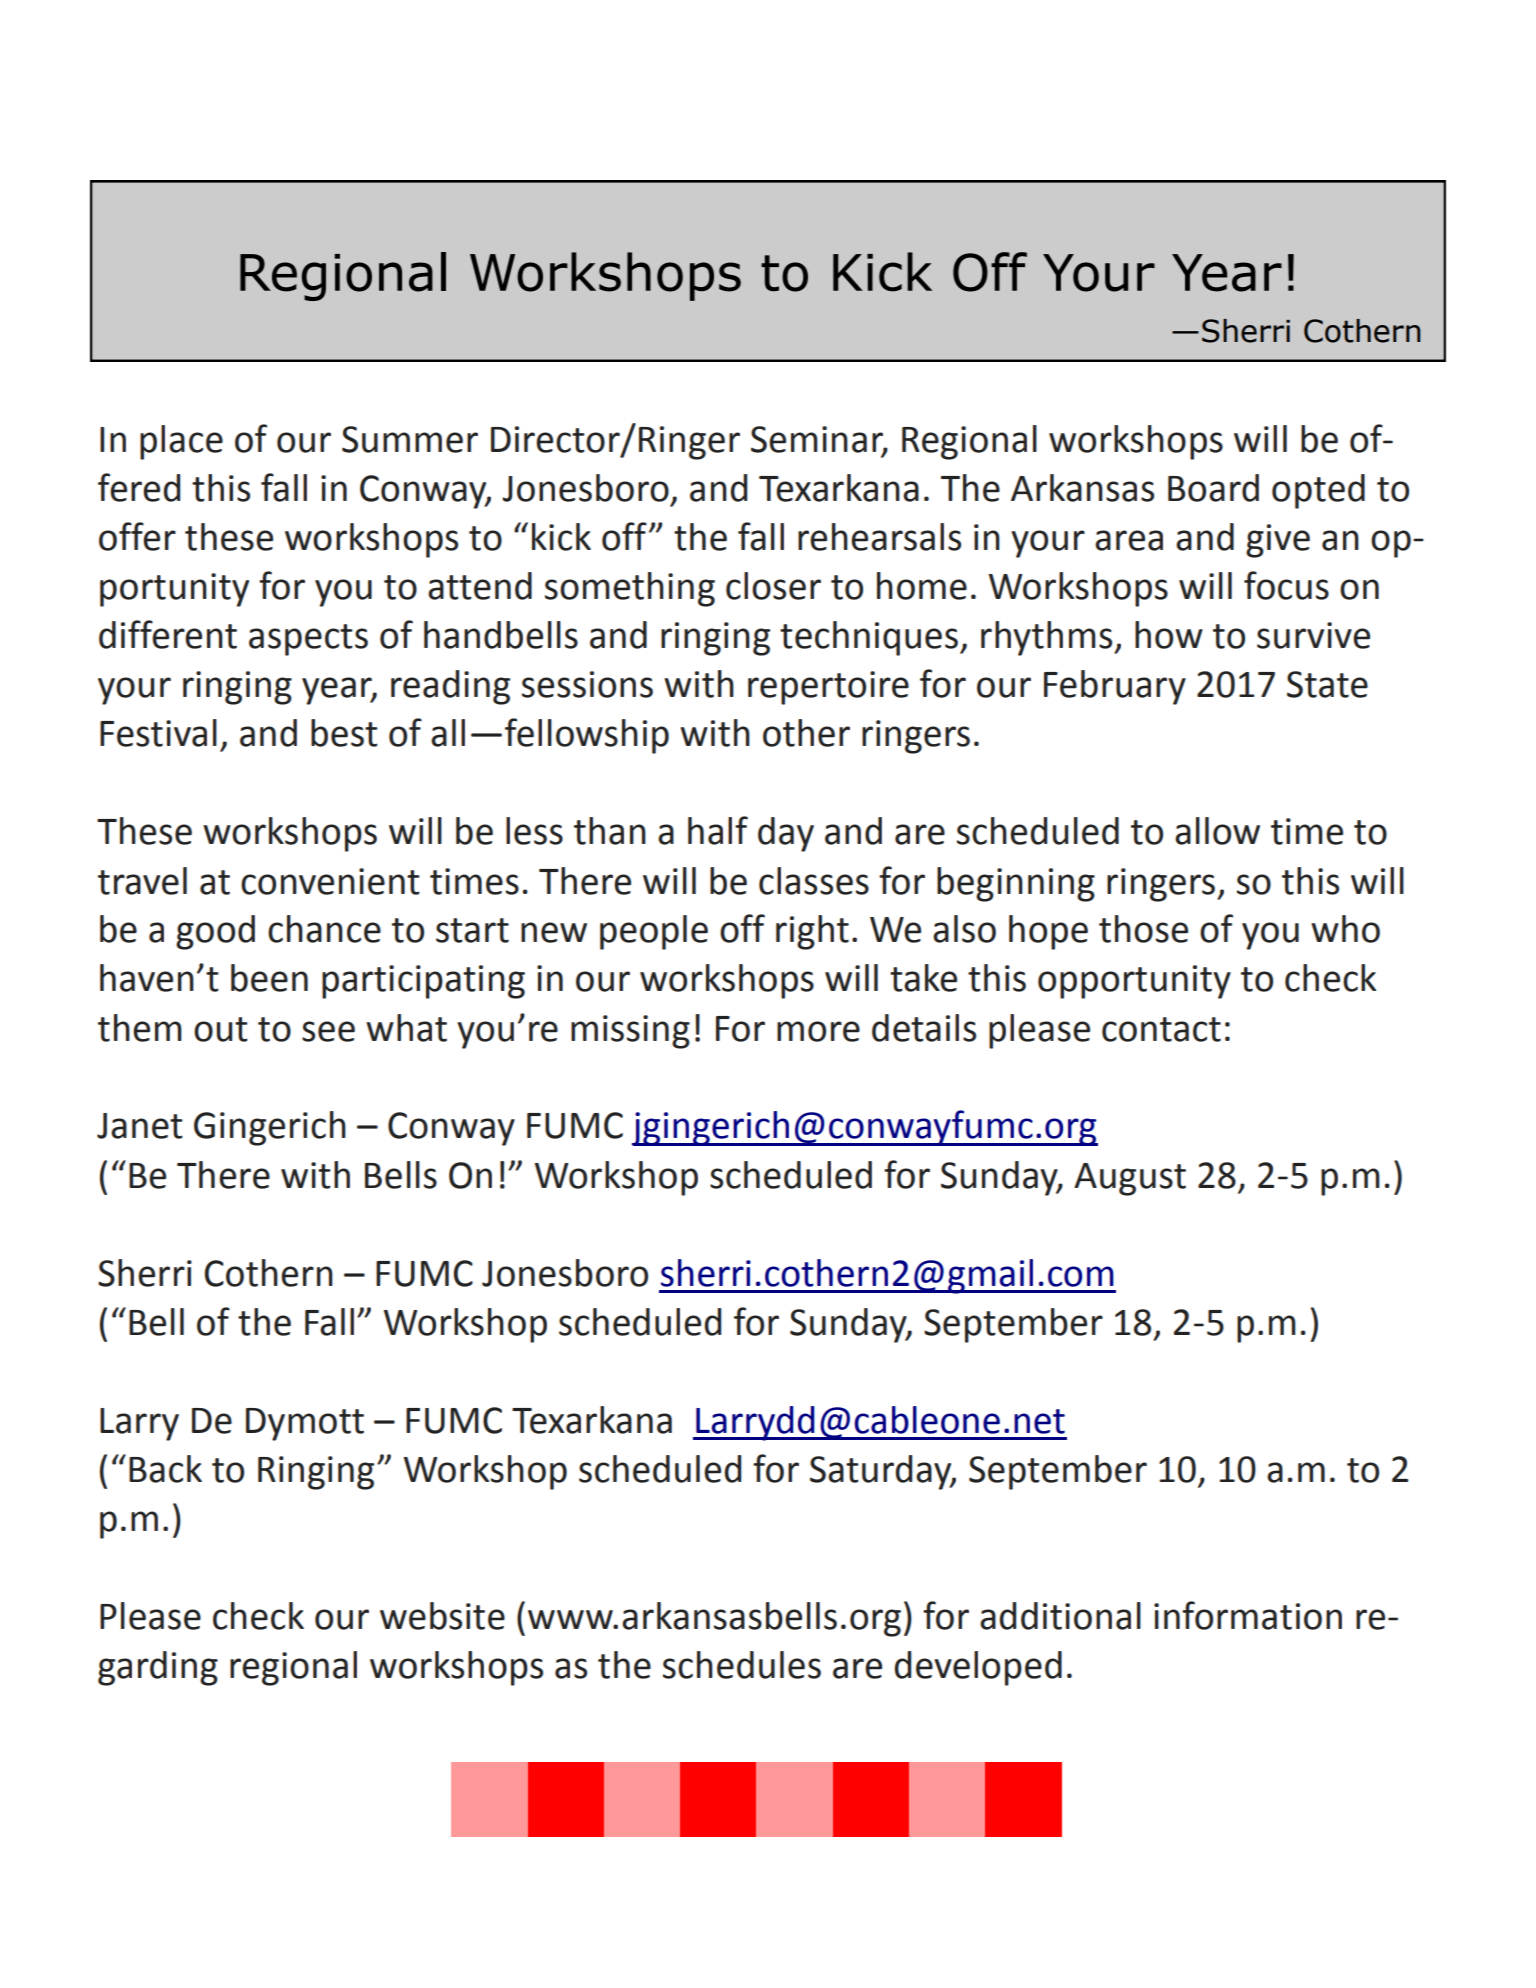  I want to click on Board, so click(1213, 488).
